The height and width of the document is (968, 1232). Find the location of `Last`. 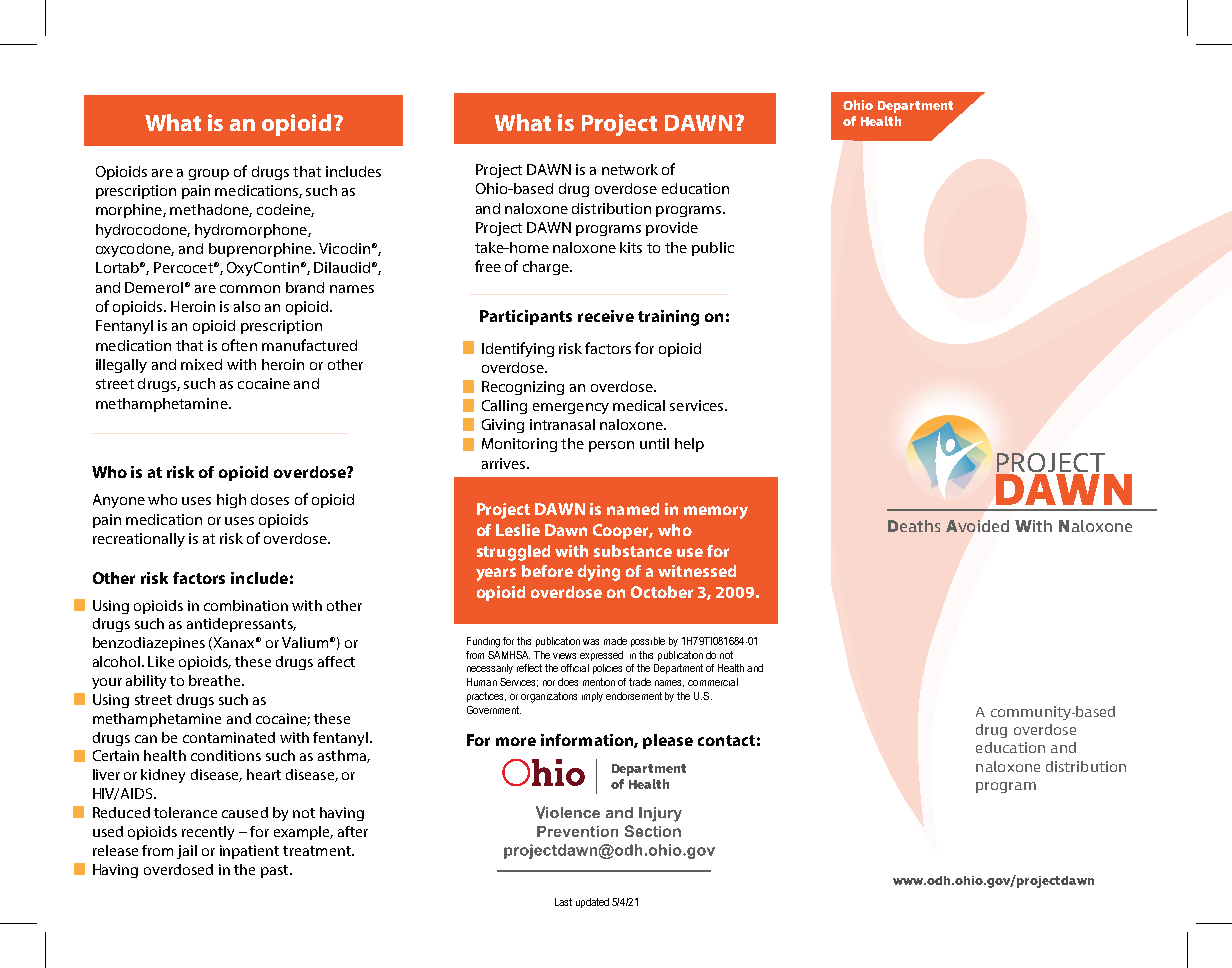

Last is located at coordinates (563, 902).
